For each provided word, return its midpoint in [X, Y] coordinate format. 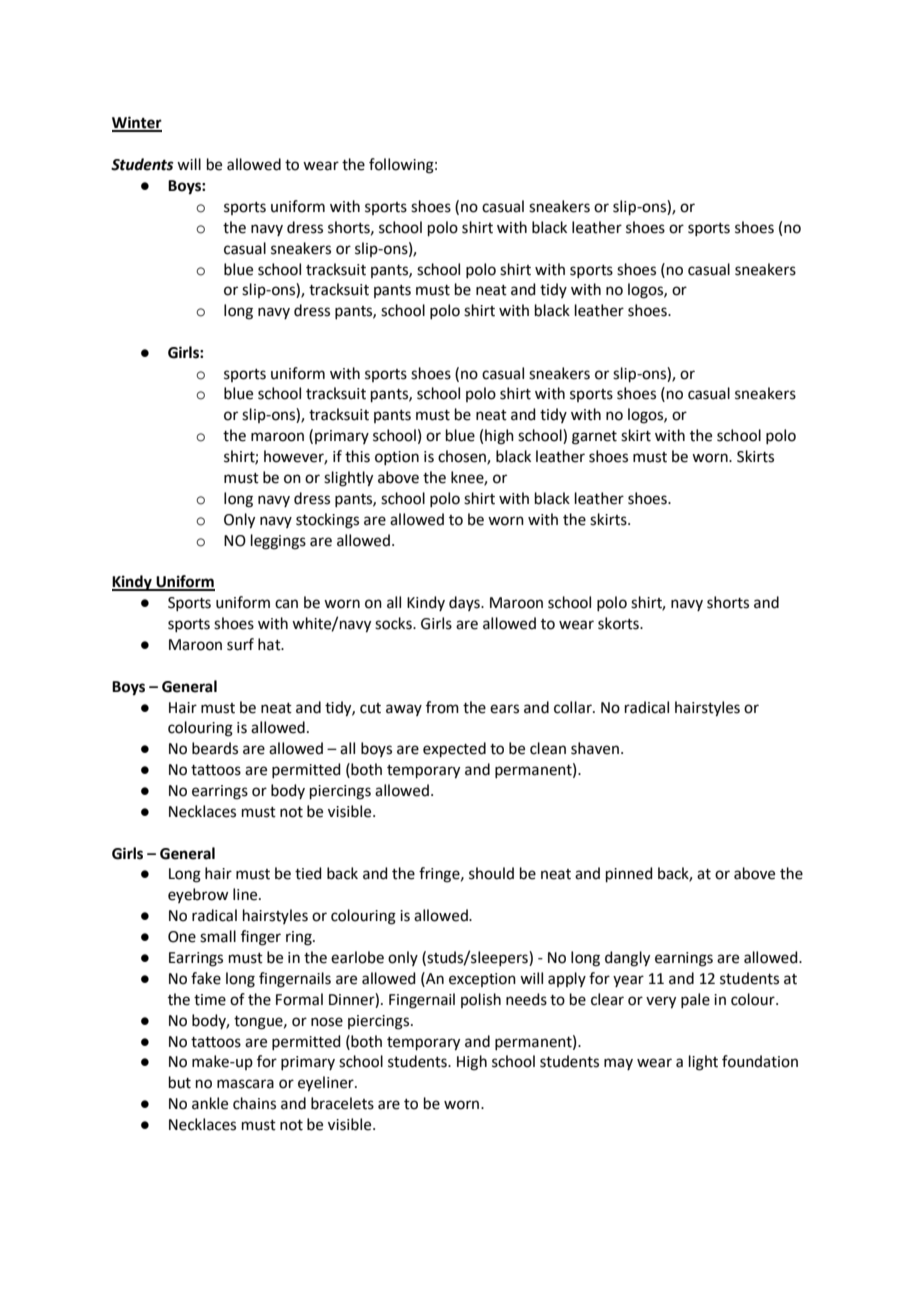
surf [240, 644]
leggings [278, 542]
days [465, 603]
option [397, 458]
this [357, 456]
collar [574, 707]
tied [308, 873]
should [491, 873]
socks [394, 623]
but [180, 1082]
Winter [137, 123]
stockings [327, 521]
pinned [629, 874]
